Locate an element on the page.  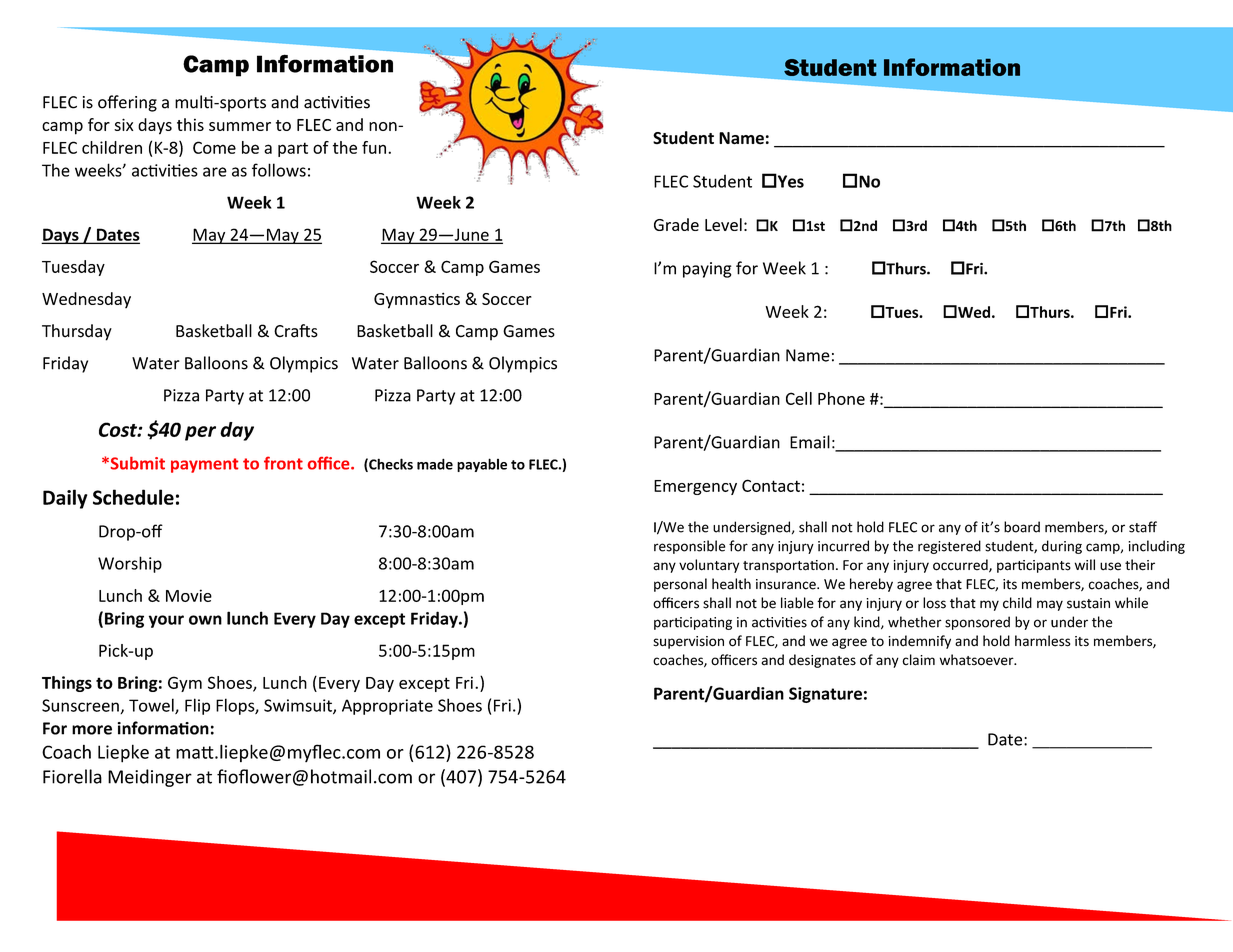
Wednesday is located at coordinates (86, 300).
